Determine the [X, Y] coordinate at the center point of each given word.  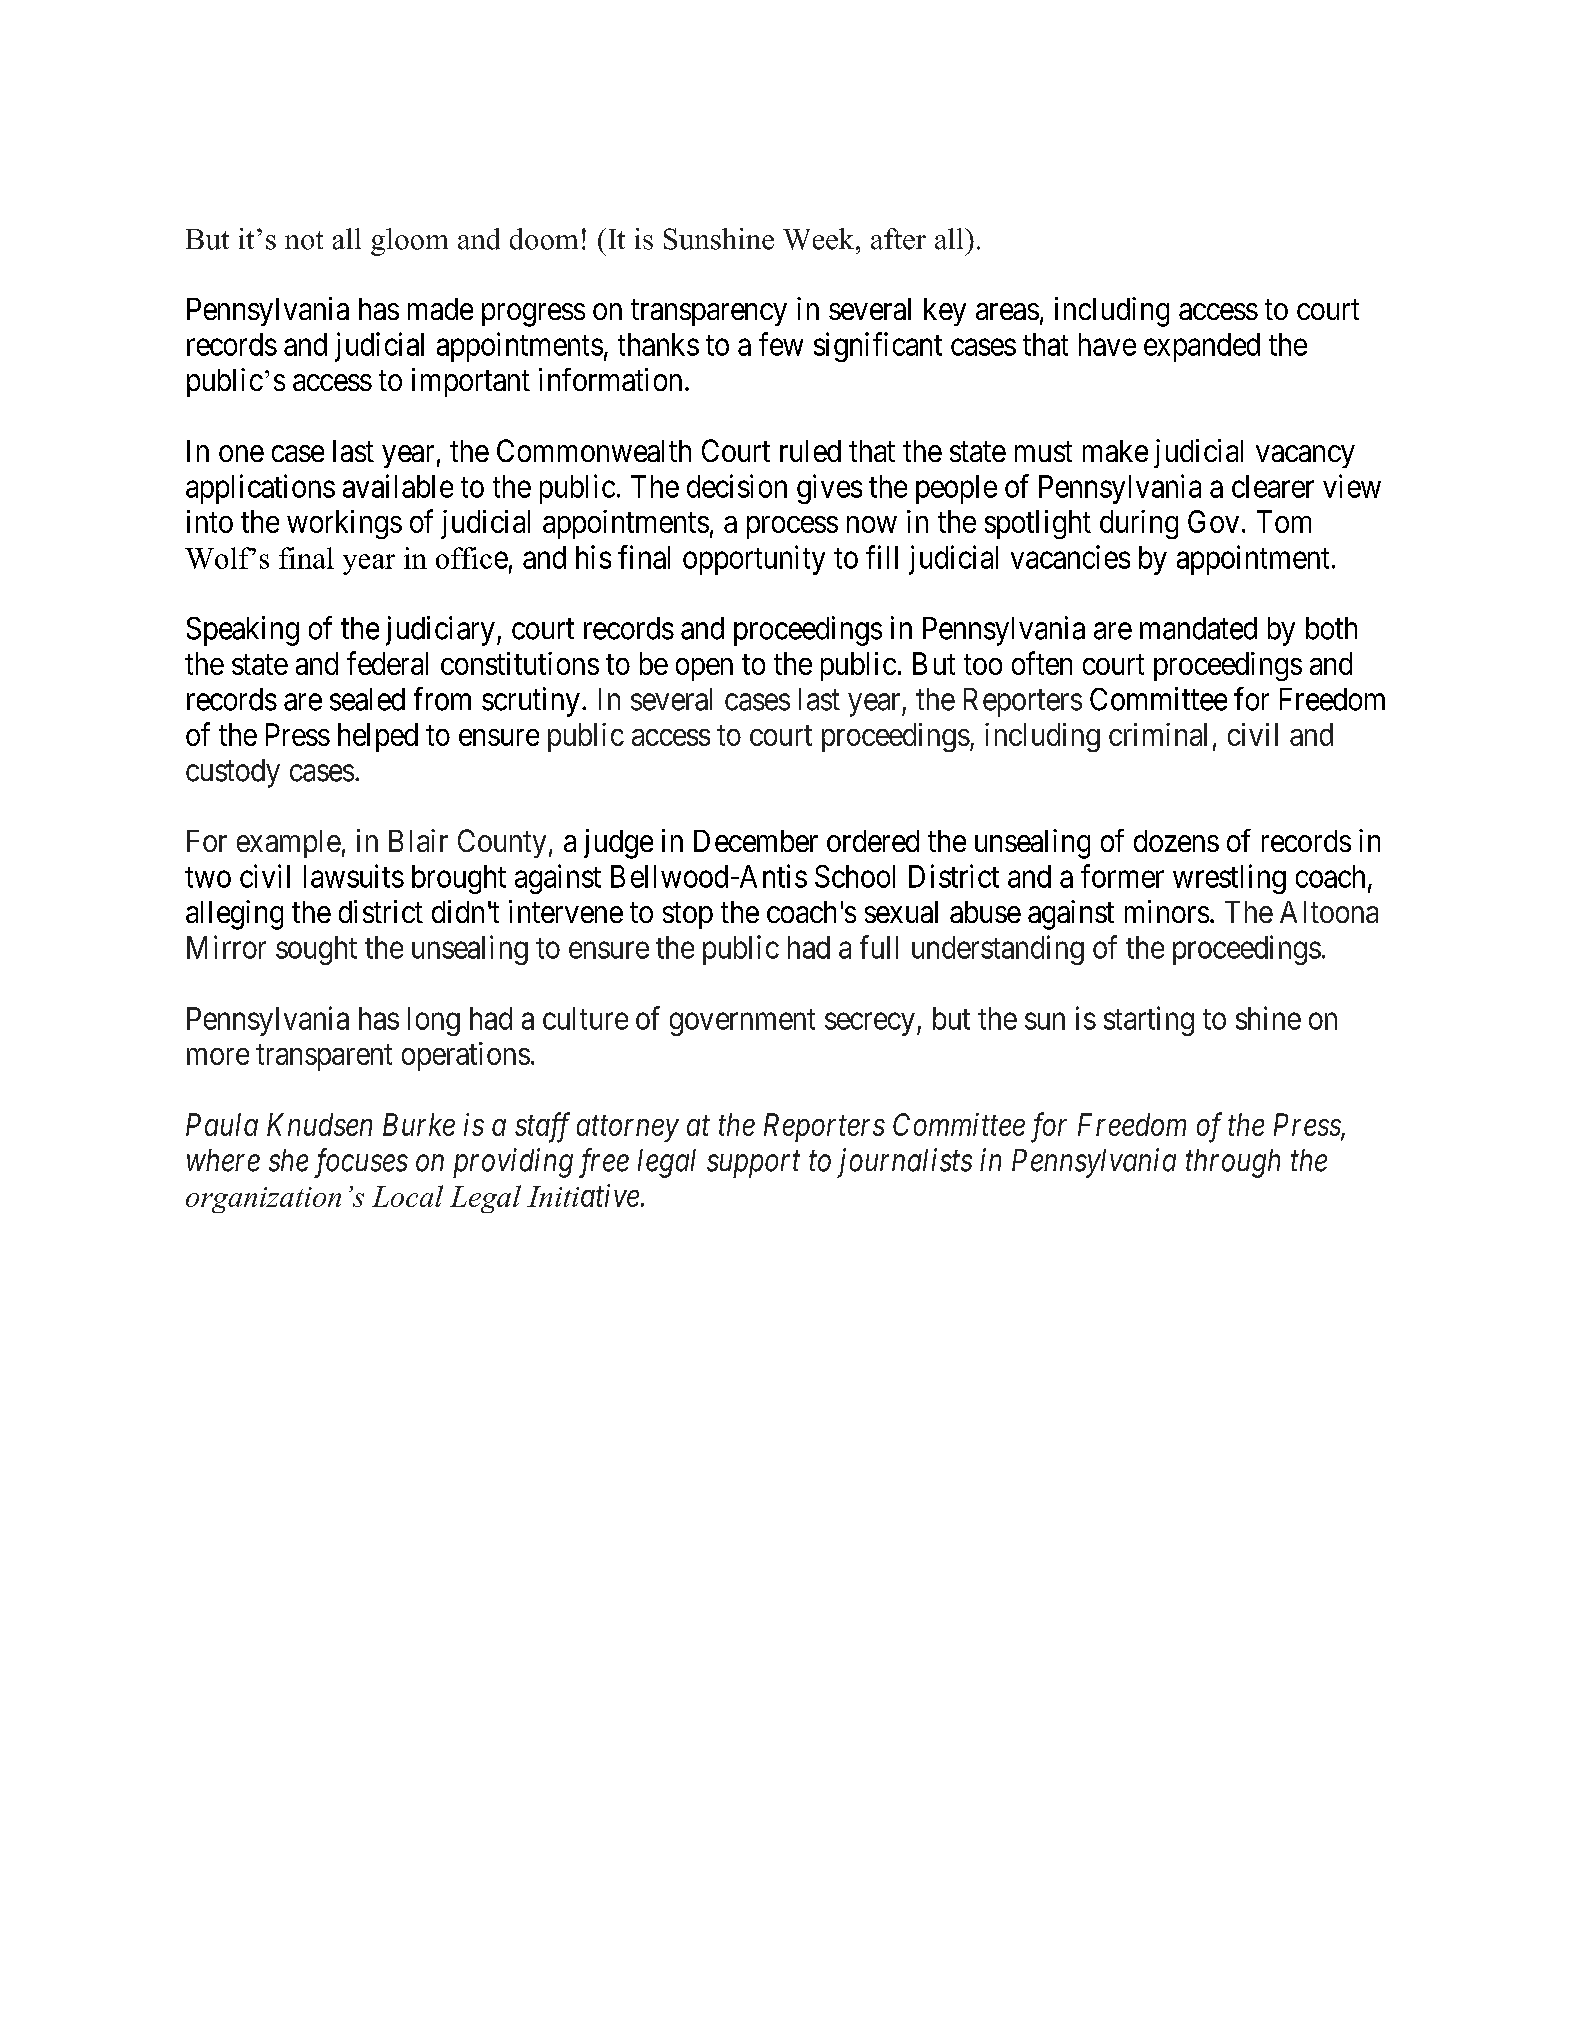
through [1233, 1163]
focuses [361, 1163]
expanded [1202, 347]
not [304, 240]
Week [820, 239]
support [753, 1165]
